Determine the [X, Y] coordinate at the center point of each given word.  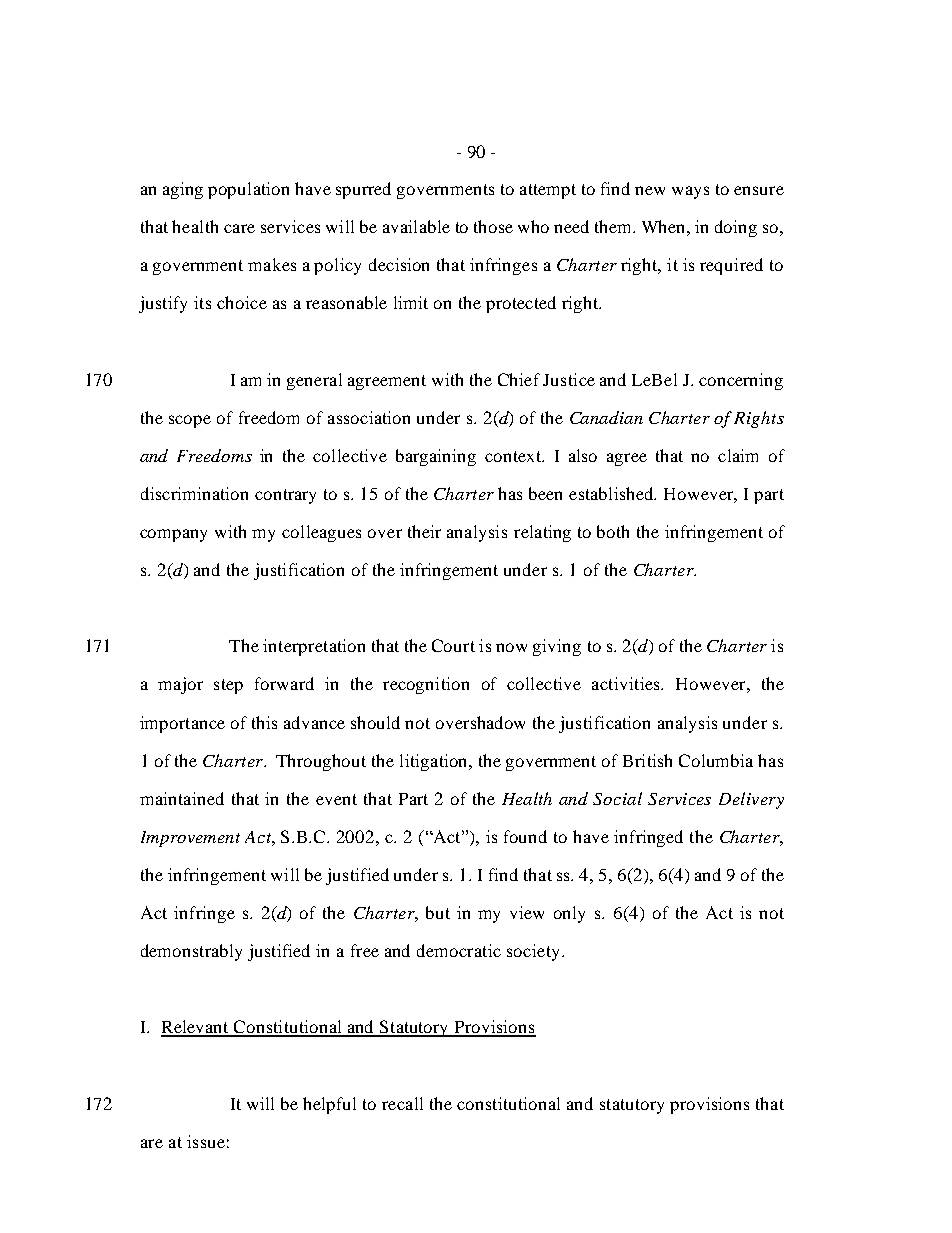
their [424, 531]
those [493, 226]
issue [206, 1141]
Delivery [751, 800]
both [613, 531]
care [239, 228]
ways [690, 192]
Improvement [190, 839]
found [525, 836]
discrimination [194, 493]
